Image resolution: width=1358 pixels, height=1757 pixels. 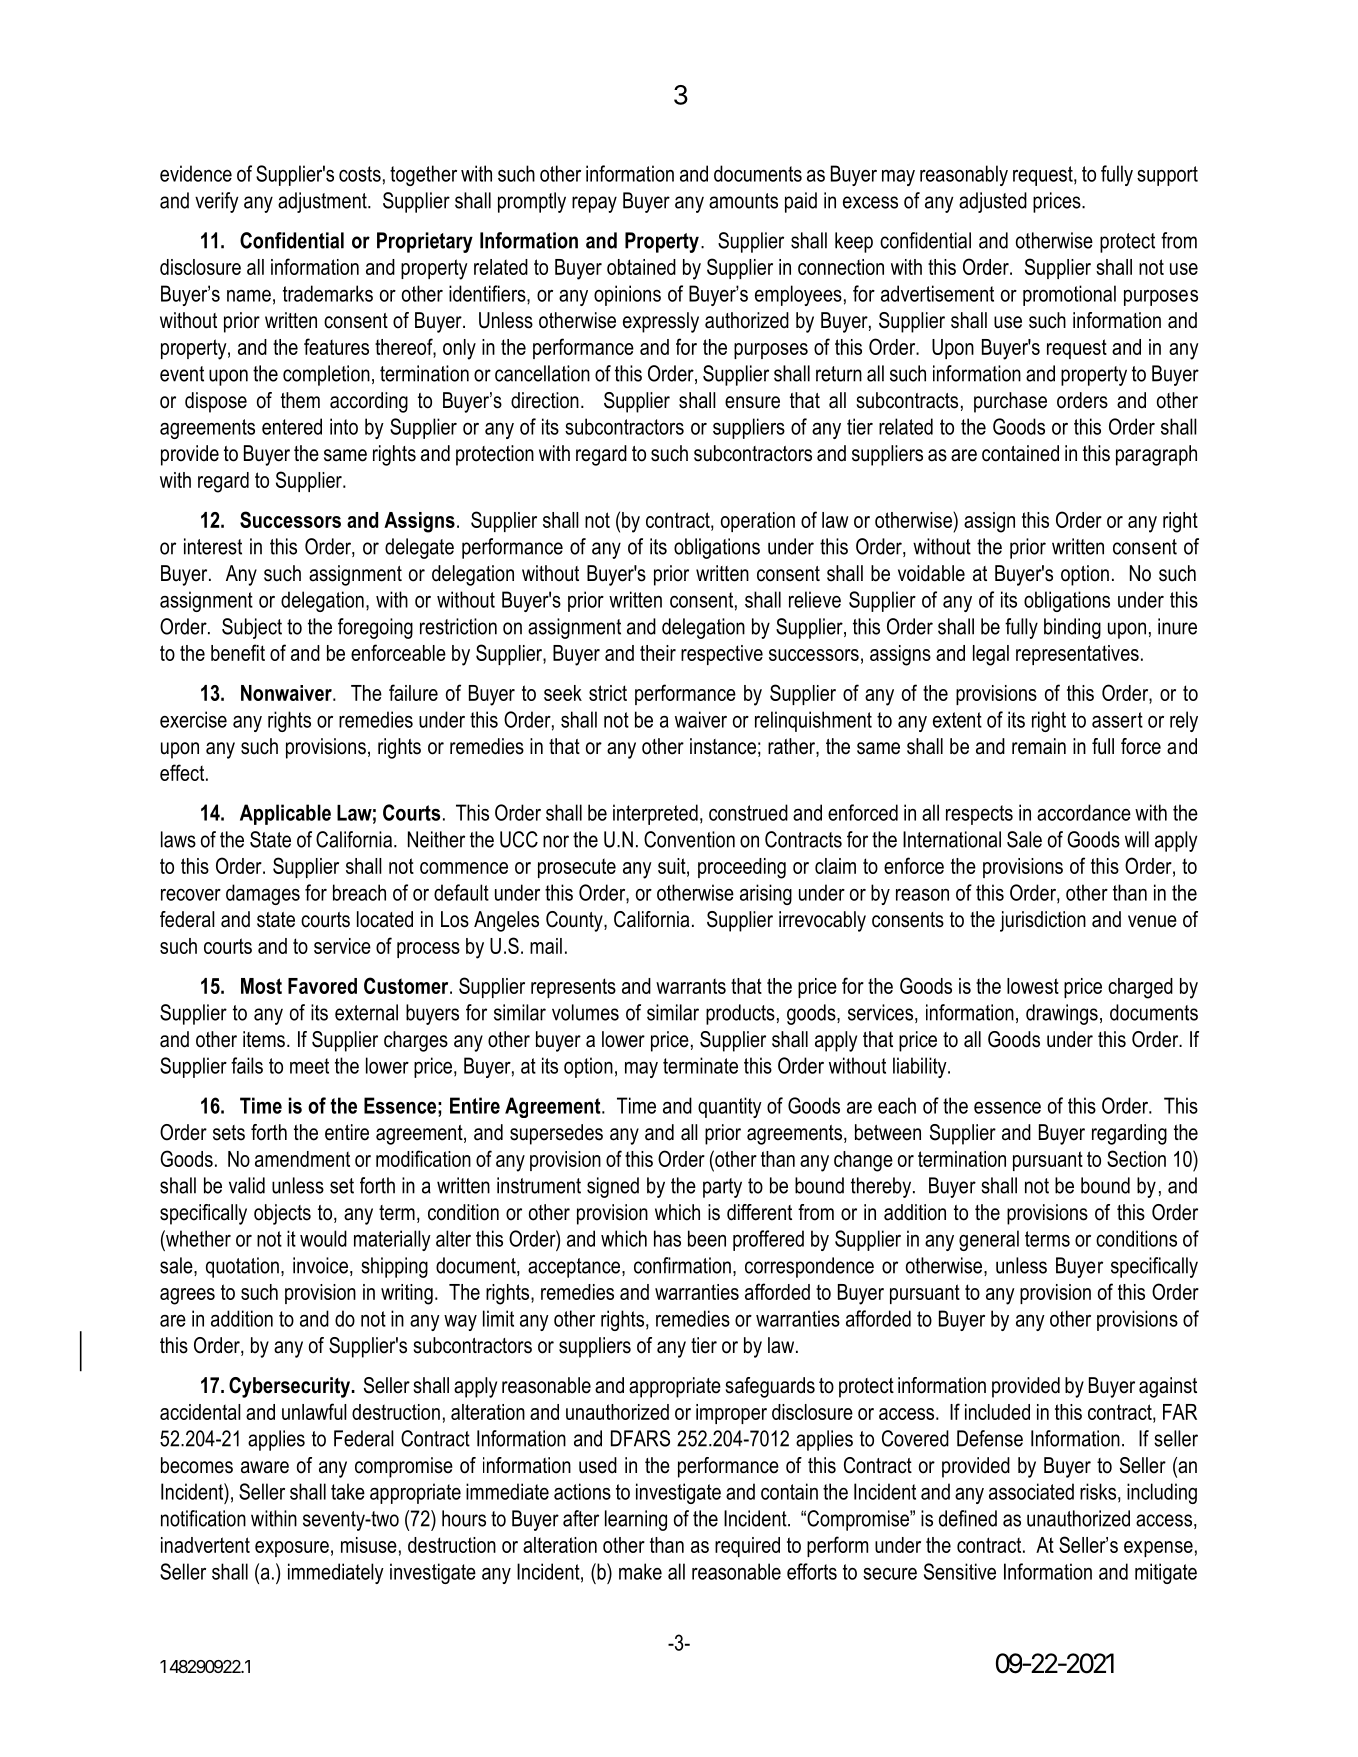 I want to click on damages, so click(x=263, y=894).
